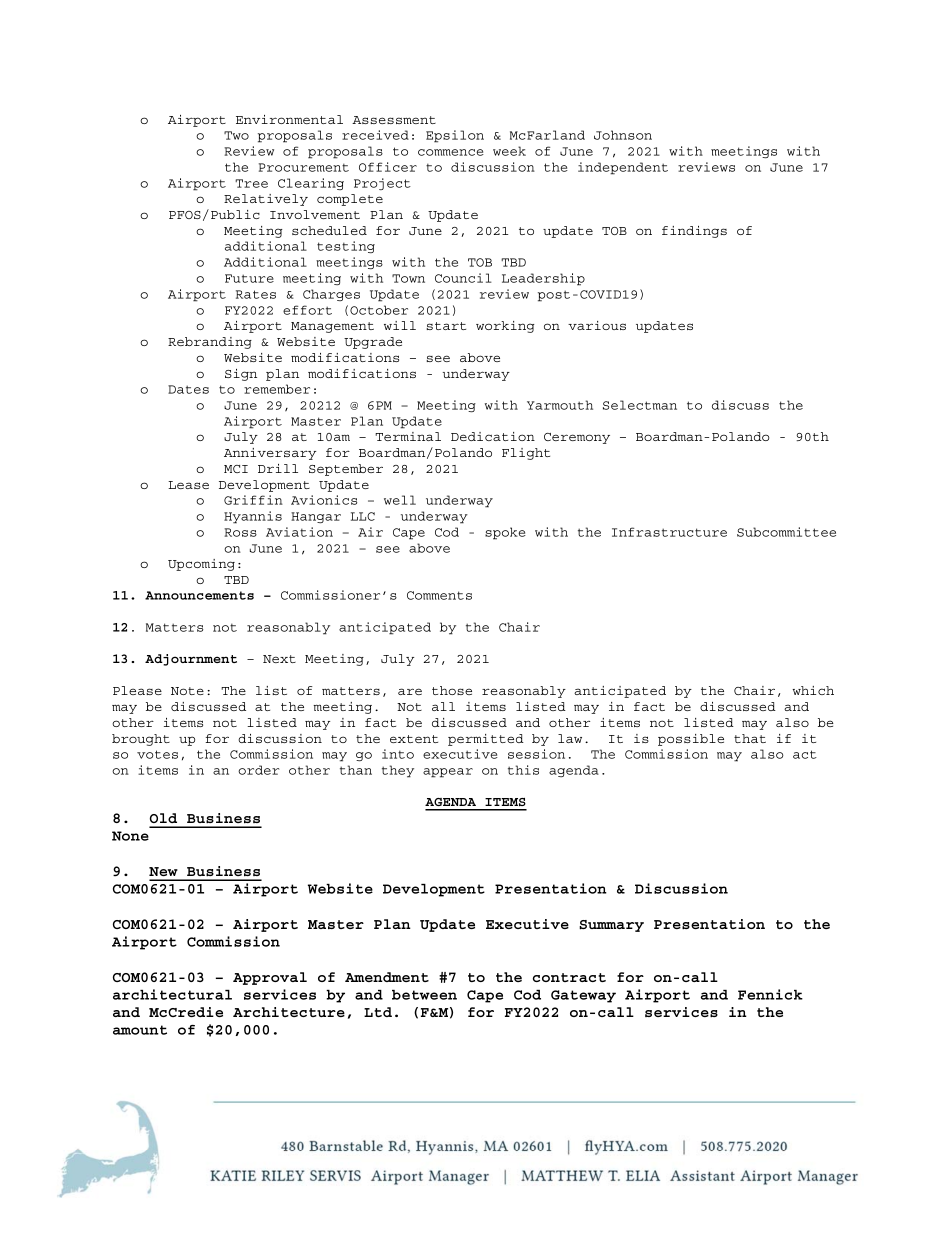 This page has height=1233, width=952. What do you see at coordinates (400, 500) in the page?
I see `well` at bounding box center [400, 500].
